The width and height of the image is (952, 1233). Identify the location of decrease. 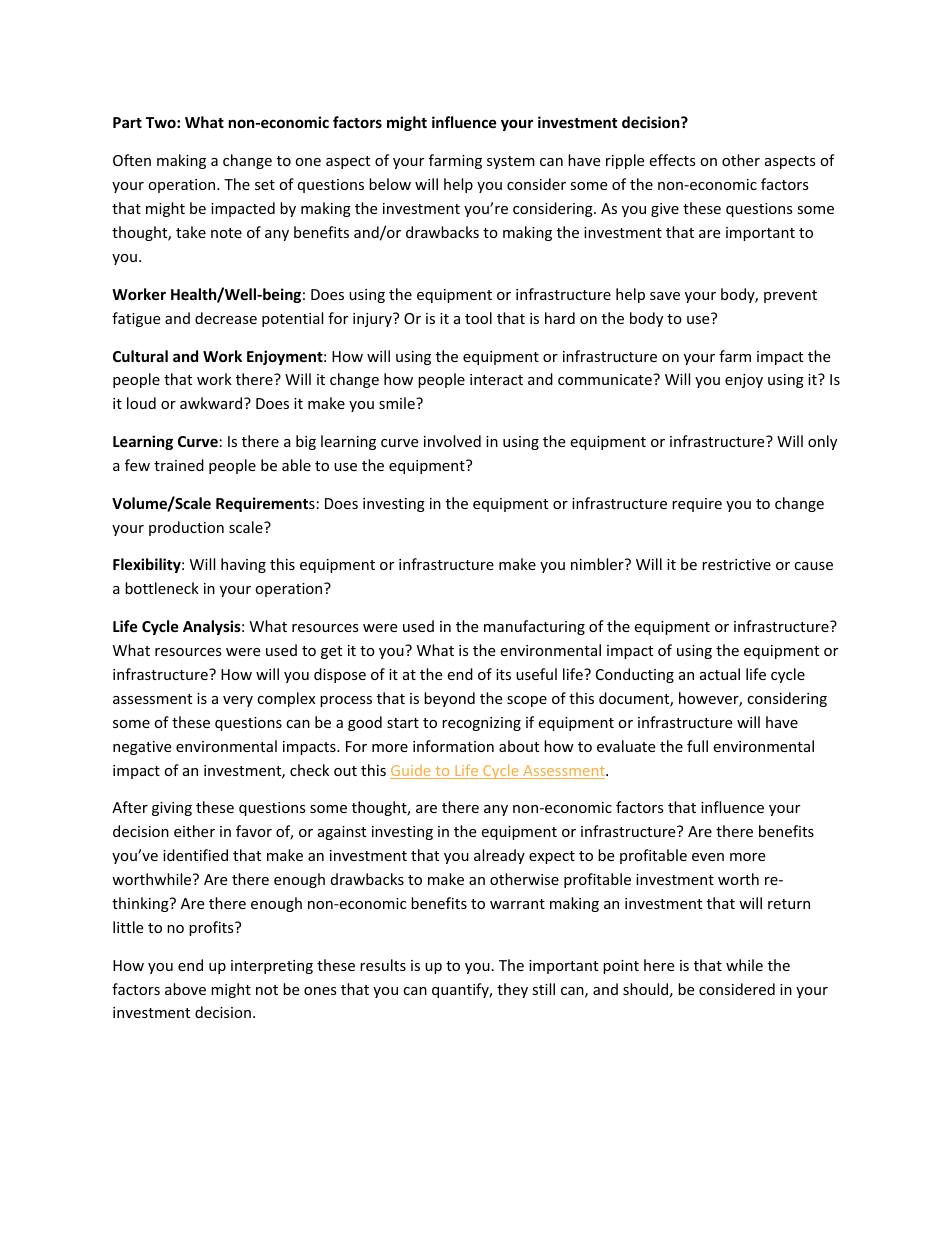
(226, 318).
